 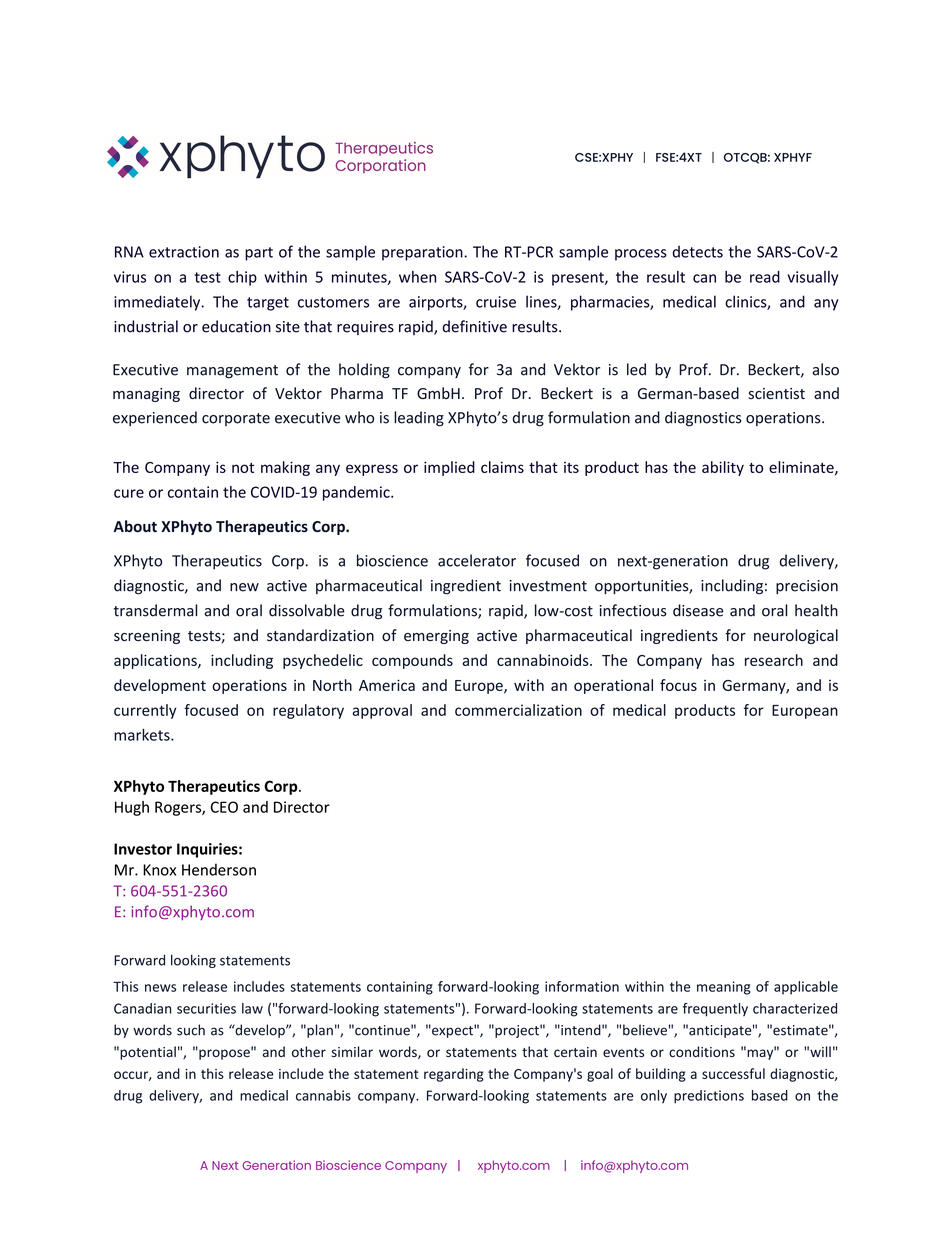 What do you see at coordinates (147, 637) in the document?
I see `screening` at bounding box center [147, 637].
